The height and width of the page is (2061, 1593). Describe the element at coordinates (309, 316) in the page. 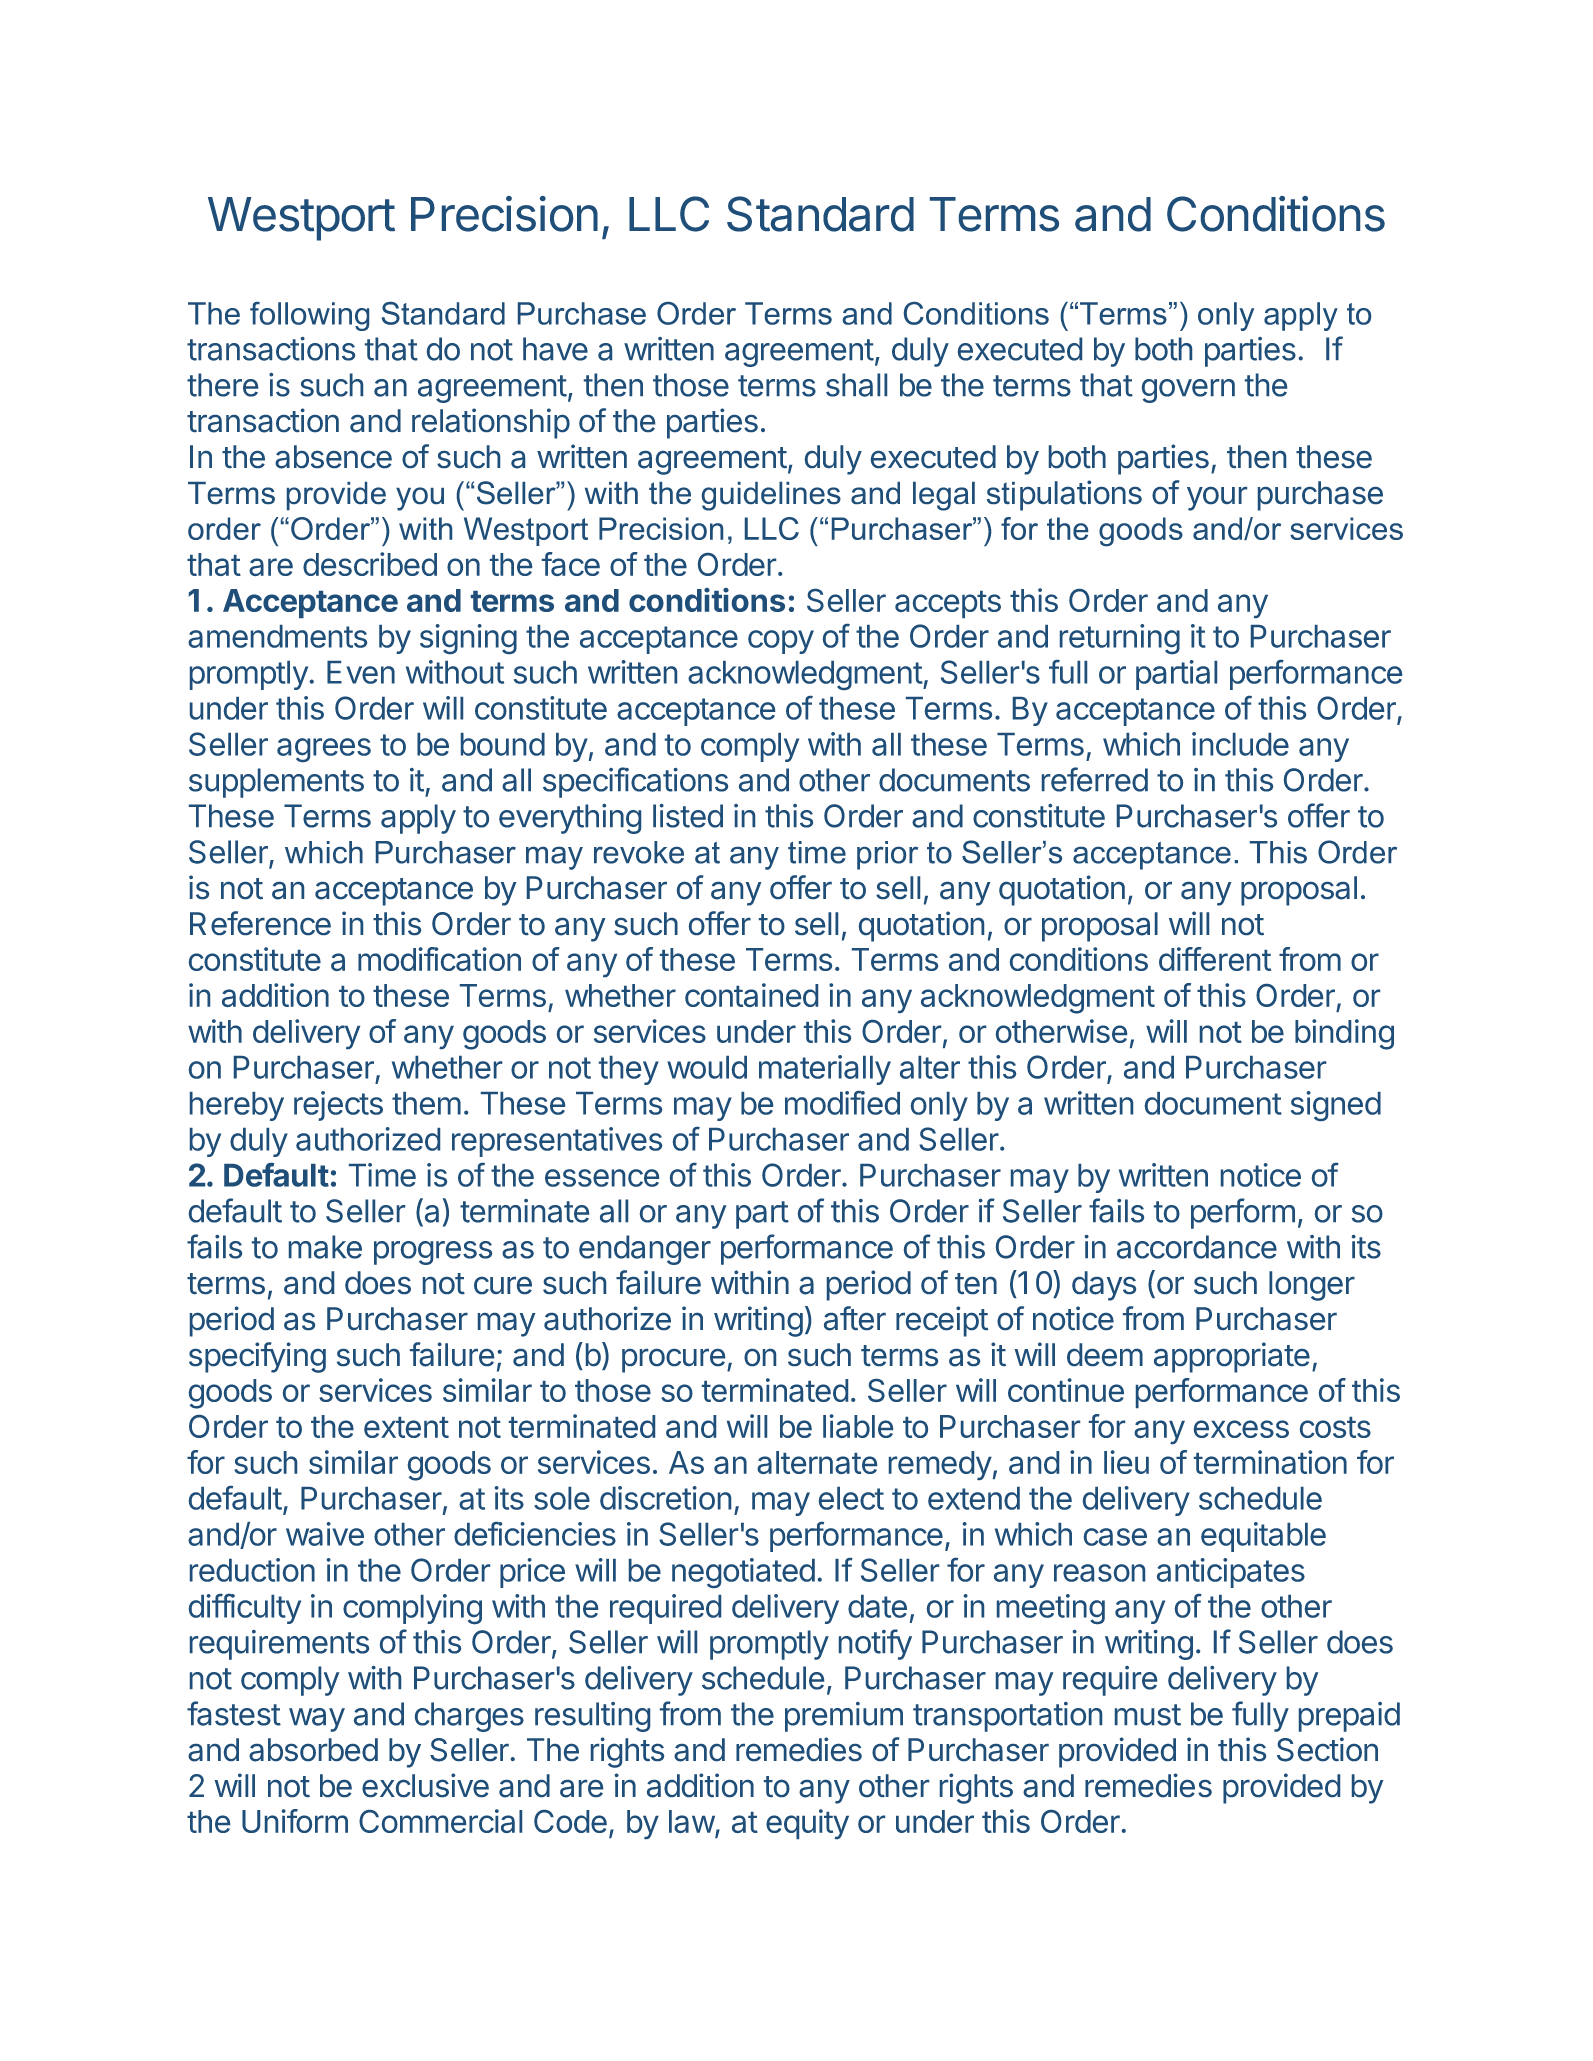

I see `following` at that location.
